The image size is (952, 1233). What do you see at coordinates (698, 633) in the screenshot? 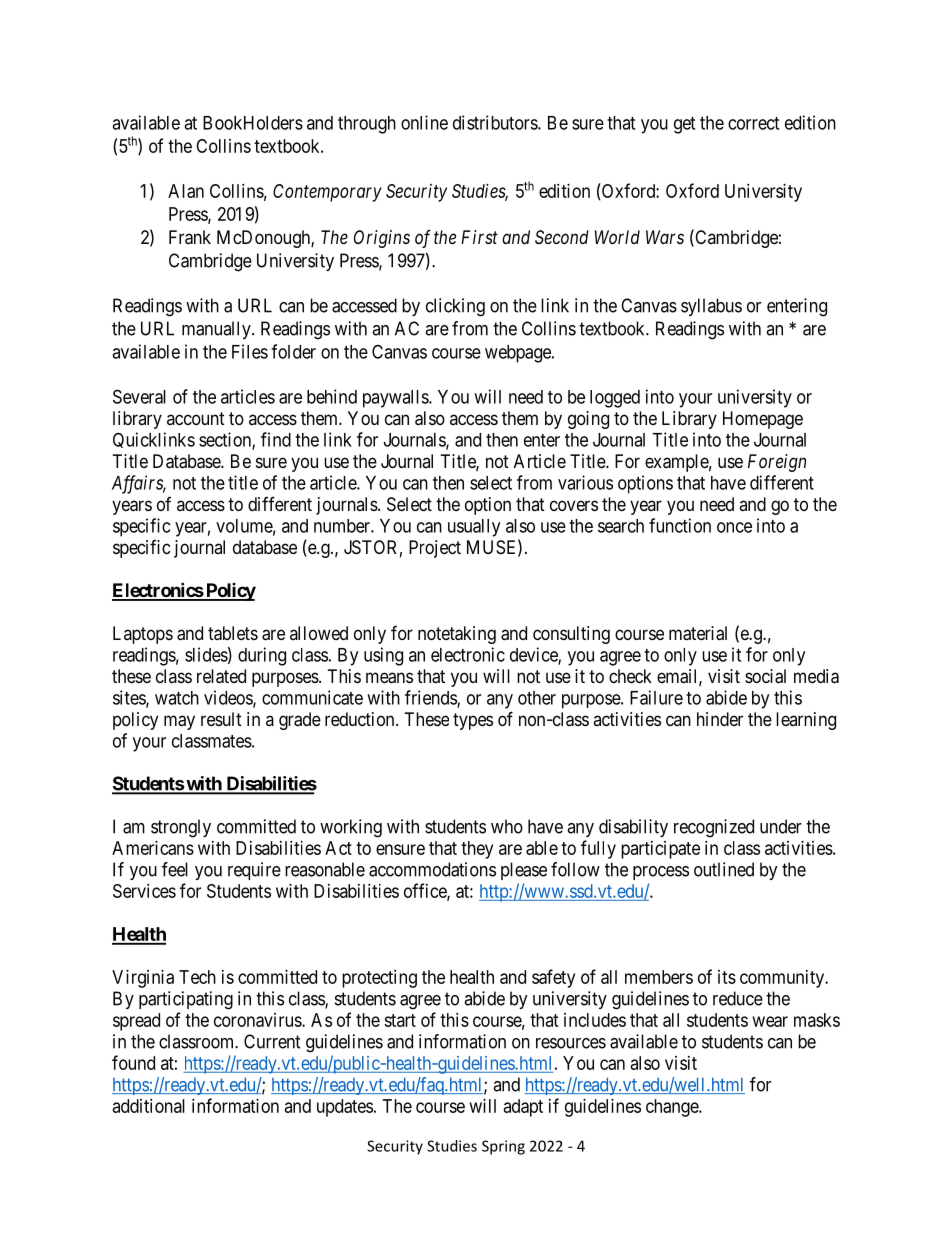
I see `material` at bounding box center [698, 633].
